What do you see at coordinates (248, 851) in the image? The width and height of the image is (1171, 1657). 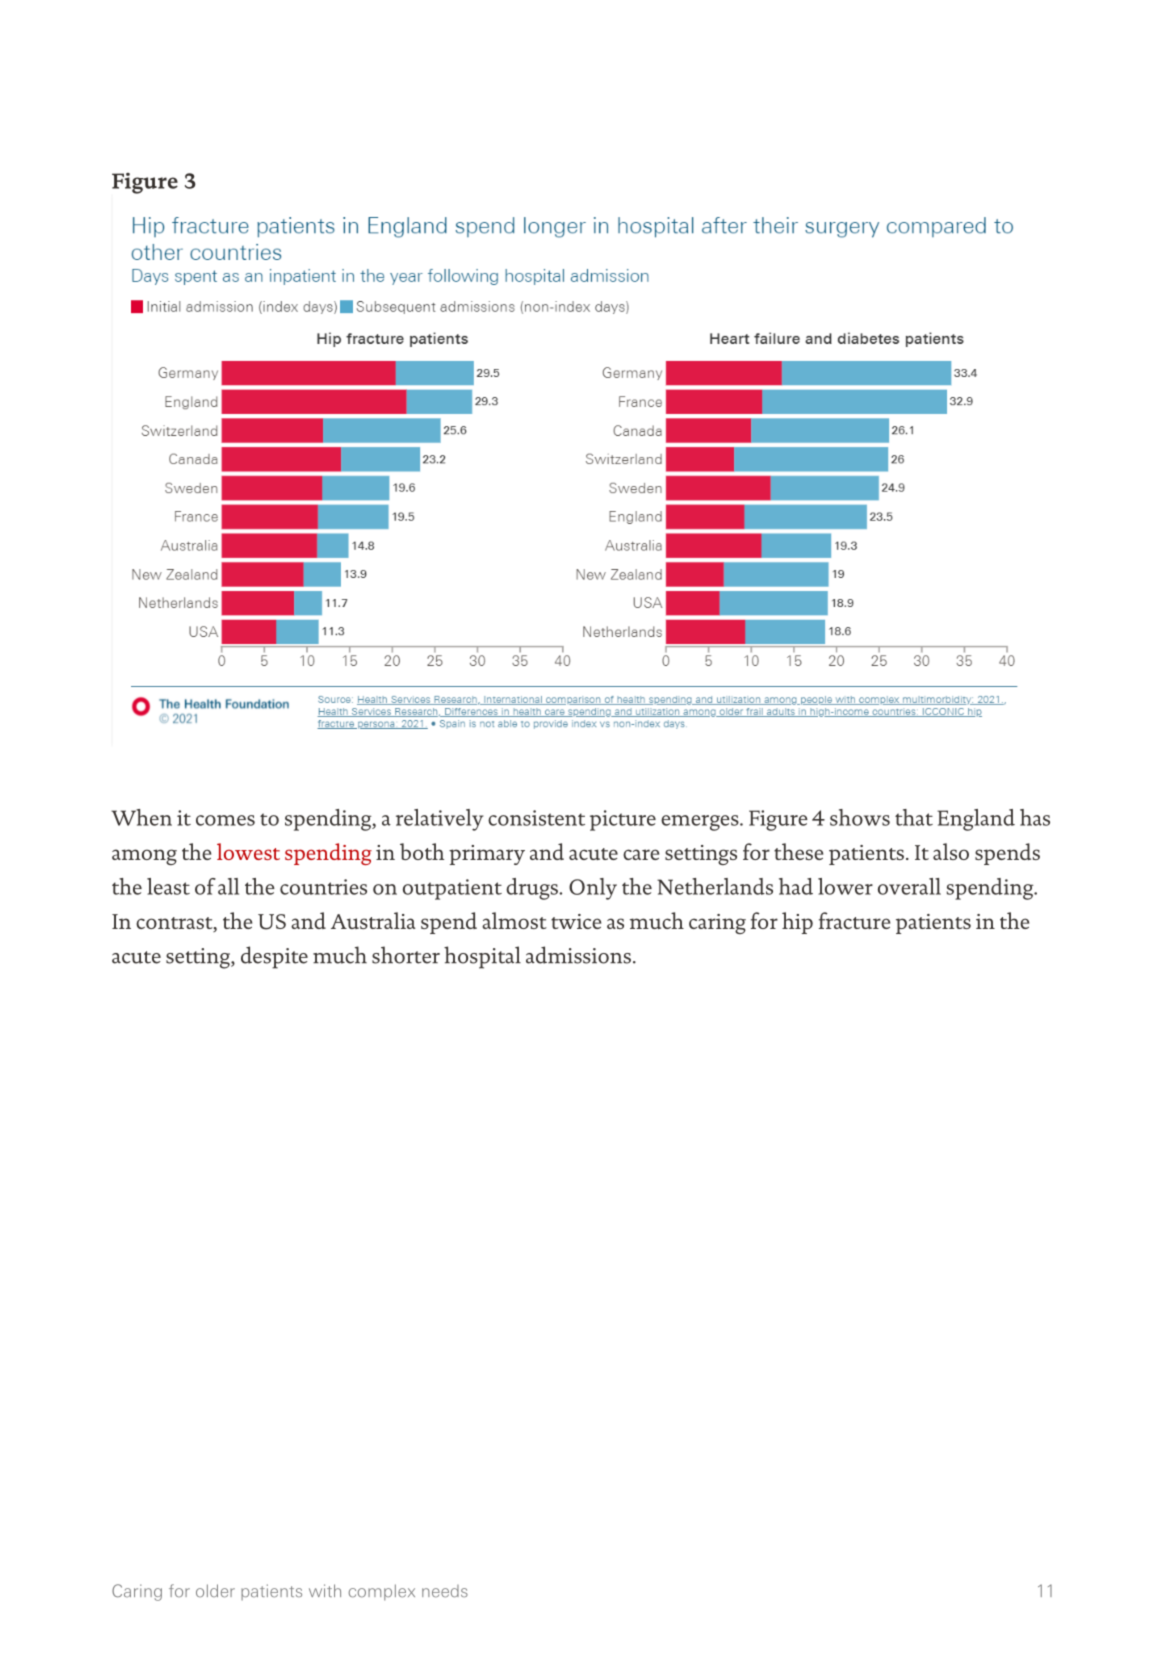 I see `lowest` at bounding box center [248, 851].
